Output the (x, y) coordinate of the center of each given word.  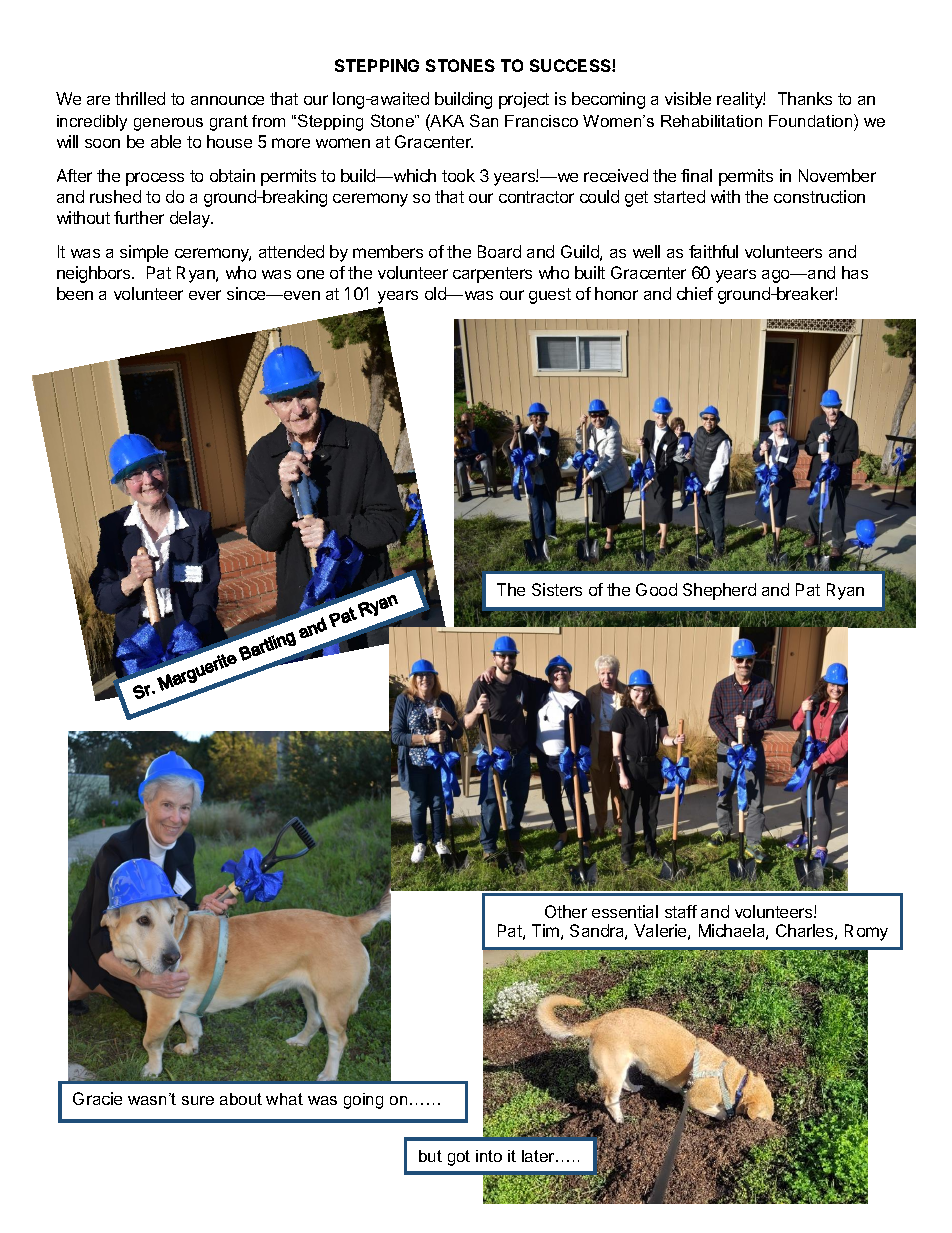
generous (168, 124)
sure (198, 1100)
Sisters (557, 589)
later (539, 1156)
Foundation (812, 120)
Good (656, 589)
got (459, 1158)
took (458, 175)
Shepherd (719, 591)
